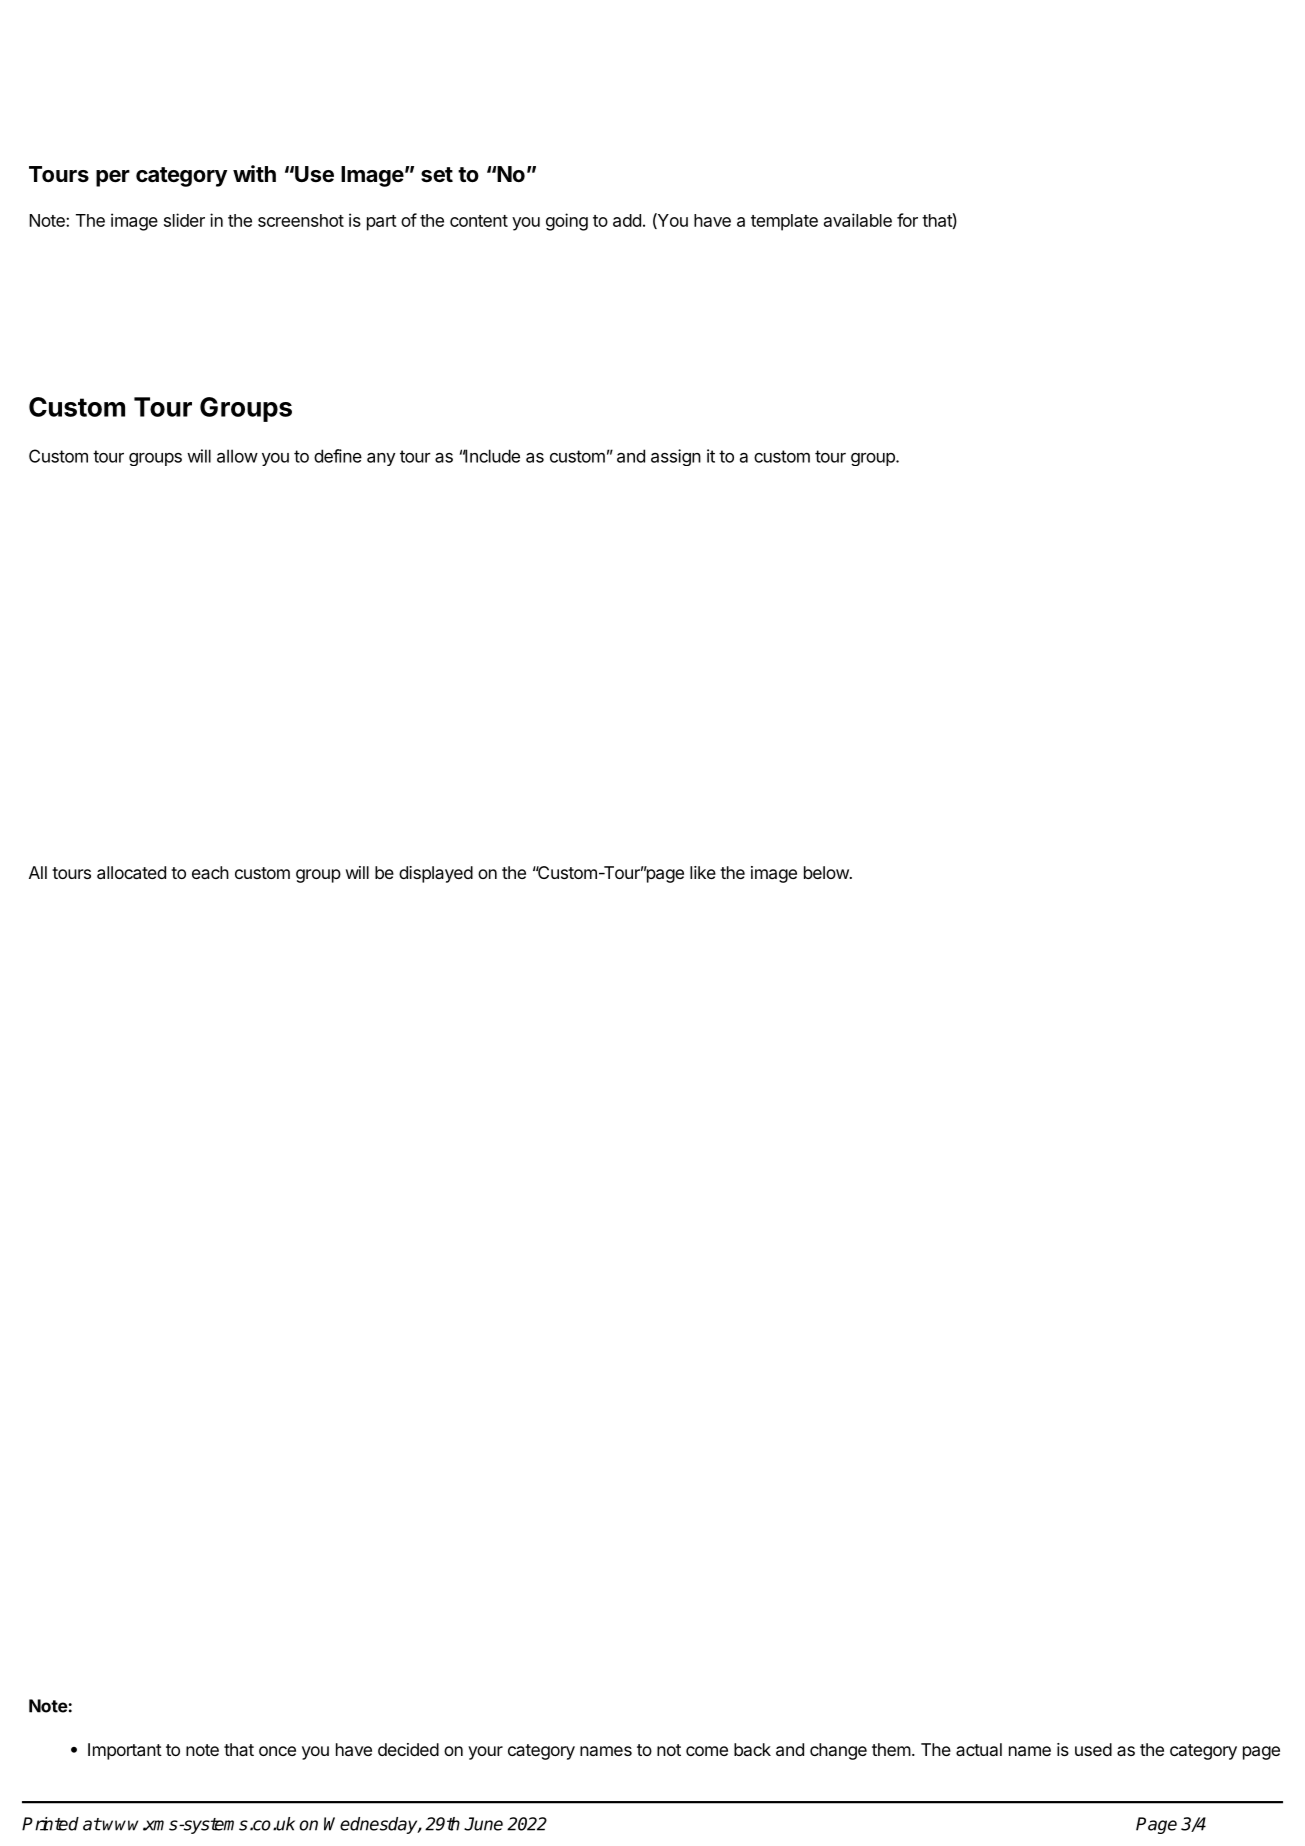 Image resolution: width=1305 pixels, height=1846 pixels. Describe the element at coordinates (703, 872) in the image. I see `like` at that location.
